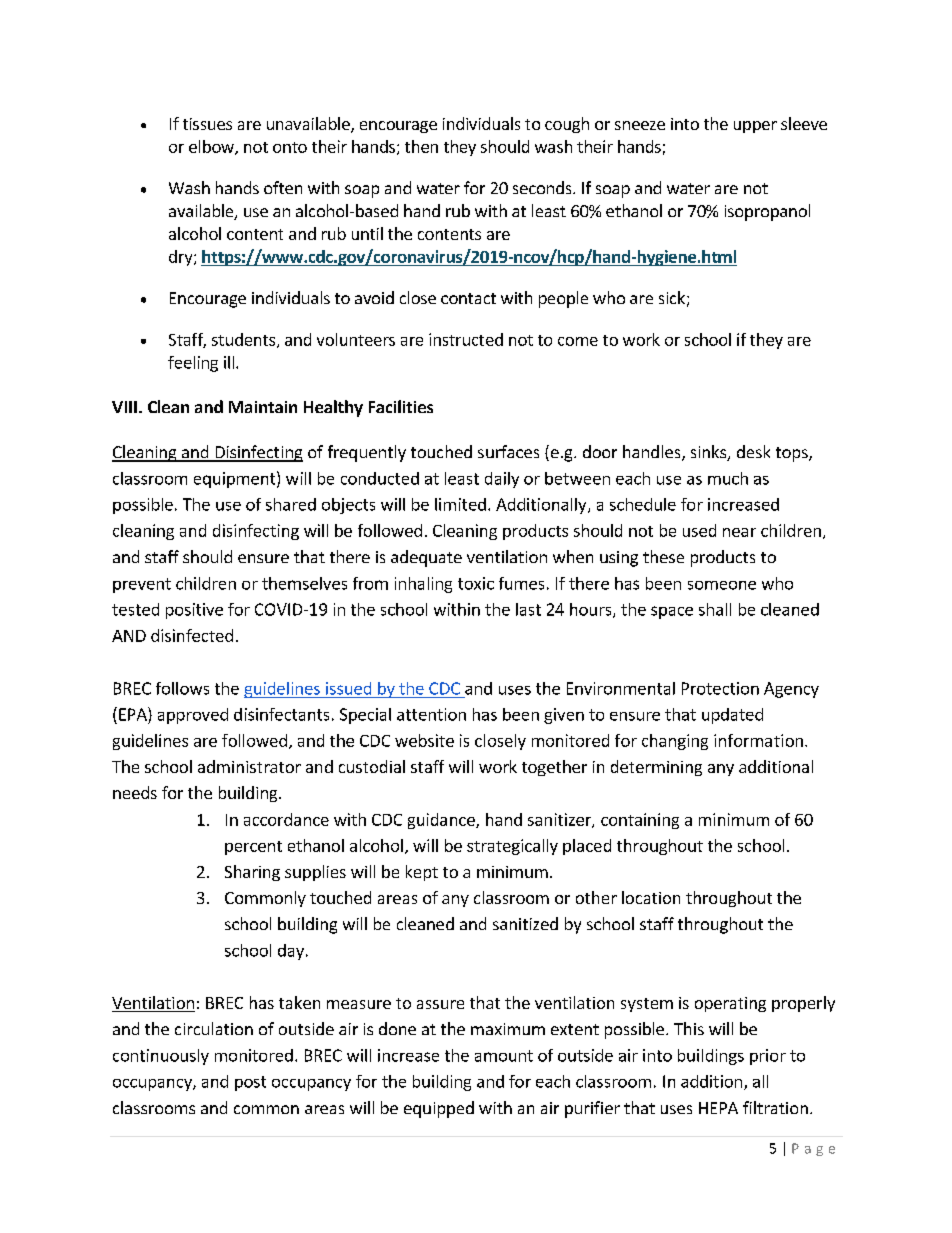 The width and height of the screenshot is (952, 1233). Describe the element at coordinates (250, 1083) in the screenshot. I see `post` at that location.
